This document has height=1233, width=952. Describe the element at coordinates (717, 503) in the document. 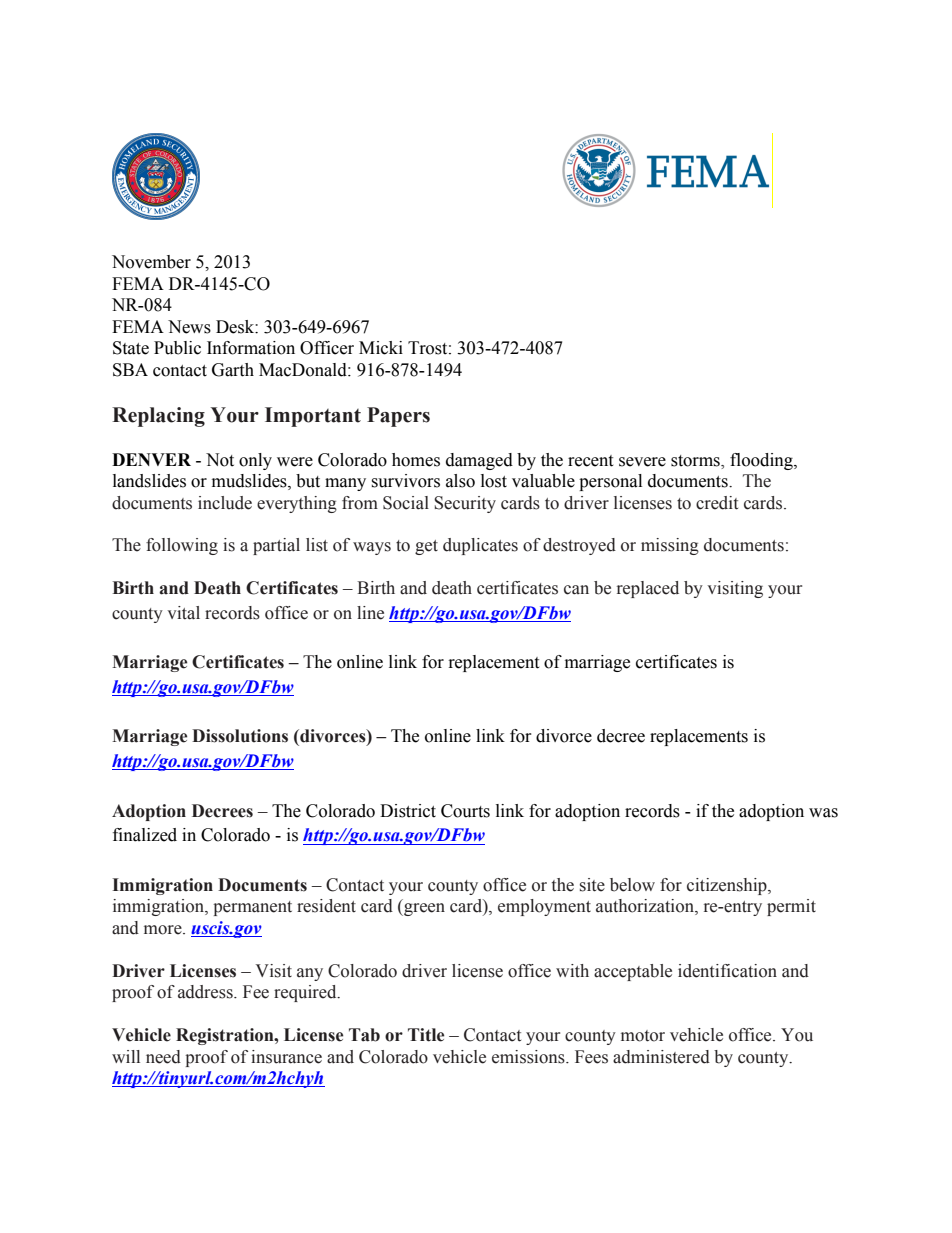

I see `credit` at that location.
